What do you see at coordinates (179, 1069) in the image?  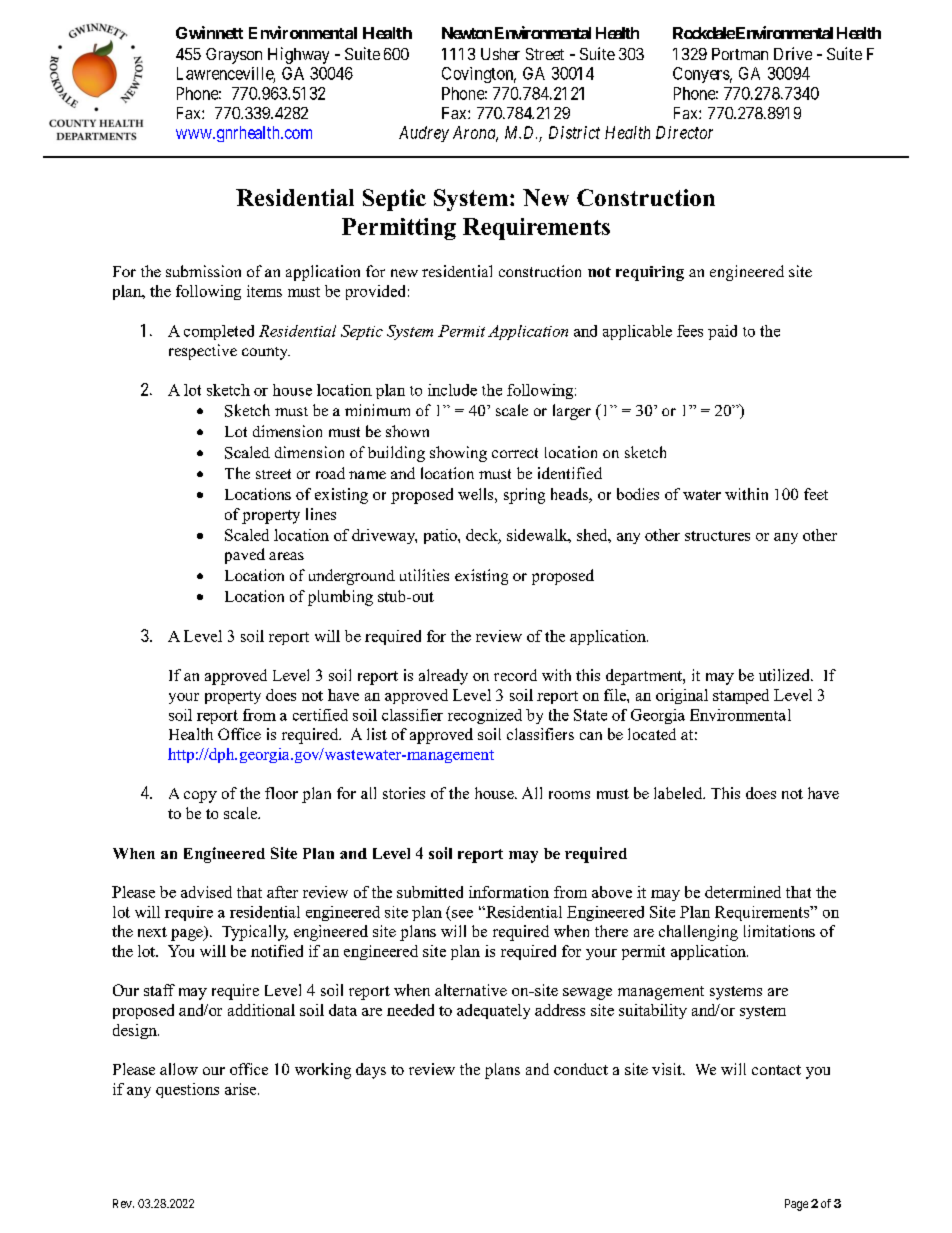 I see `allow` at bounding box center [179, 1069].
